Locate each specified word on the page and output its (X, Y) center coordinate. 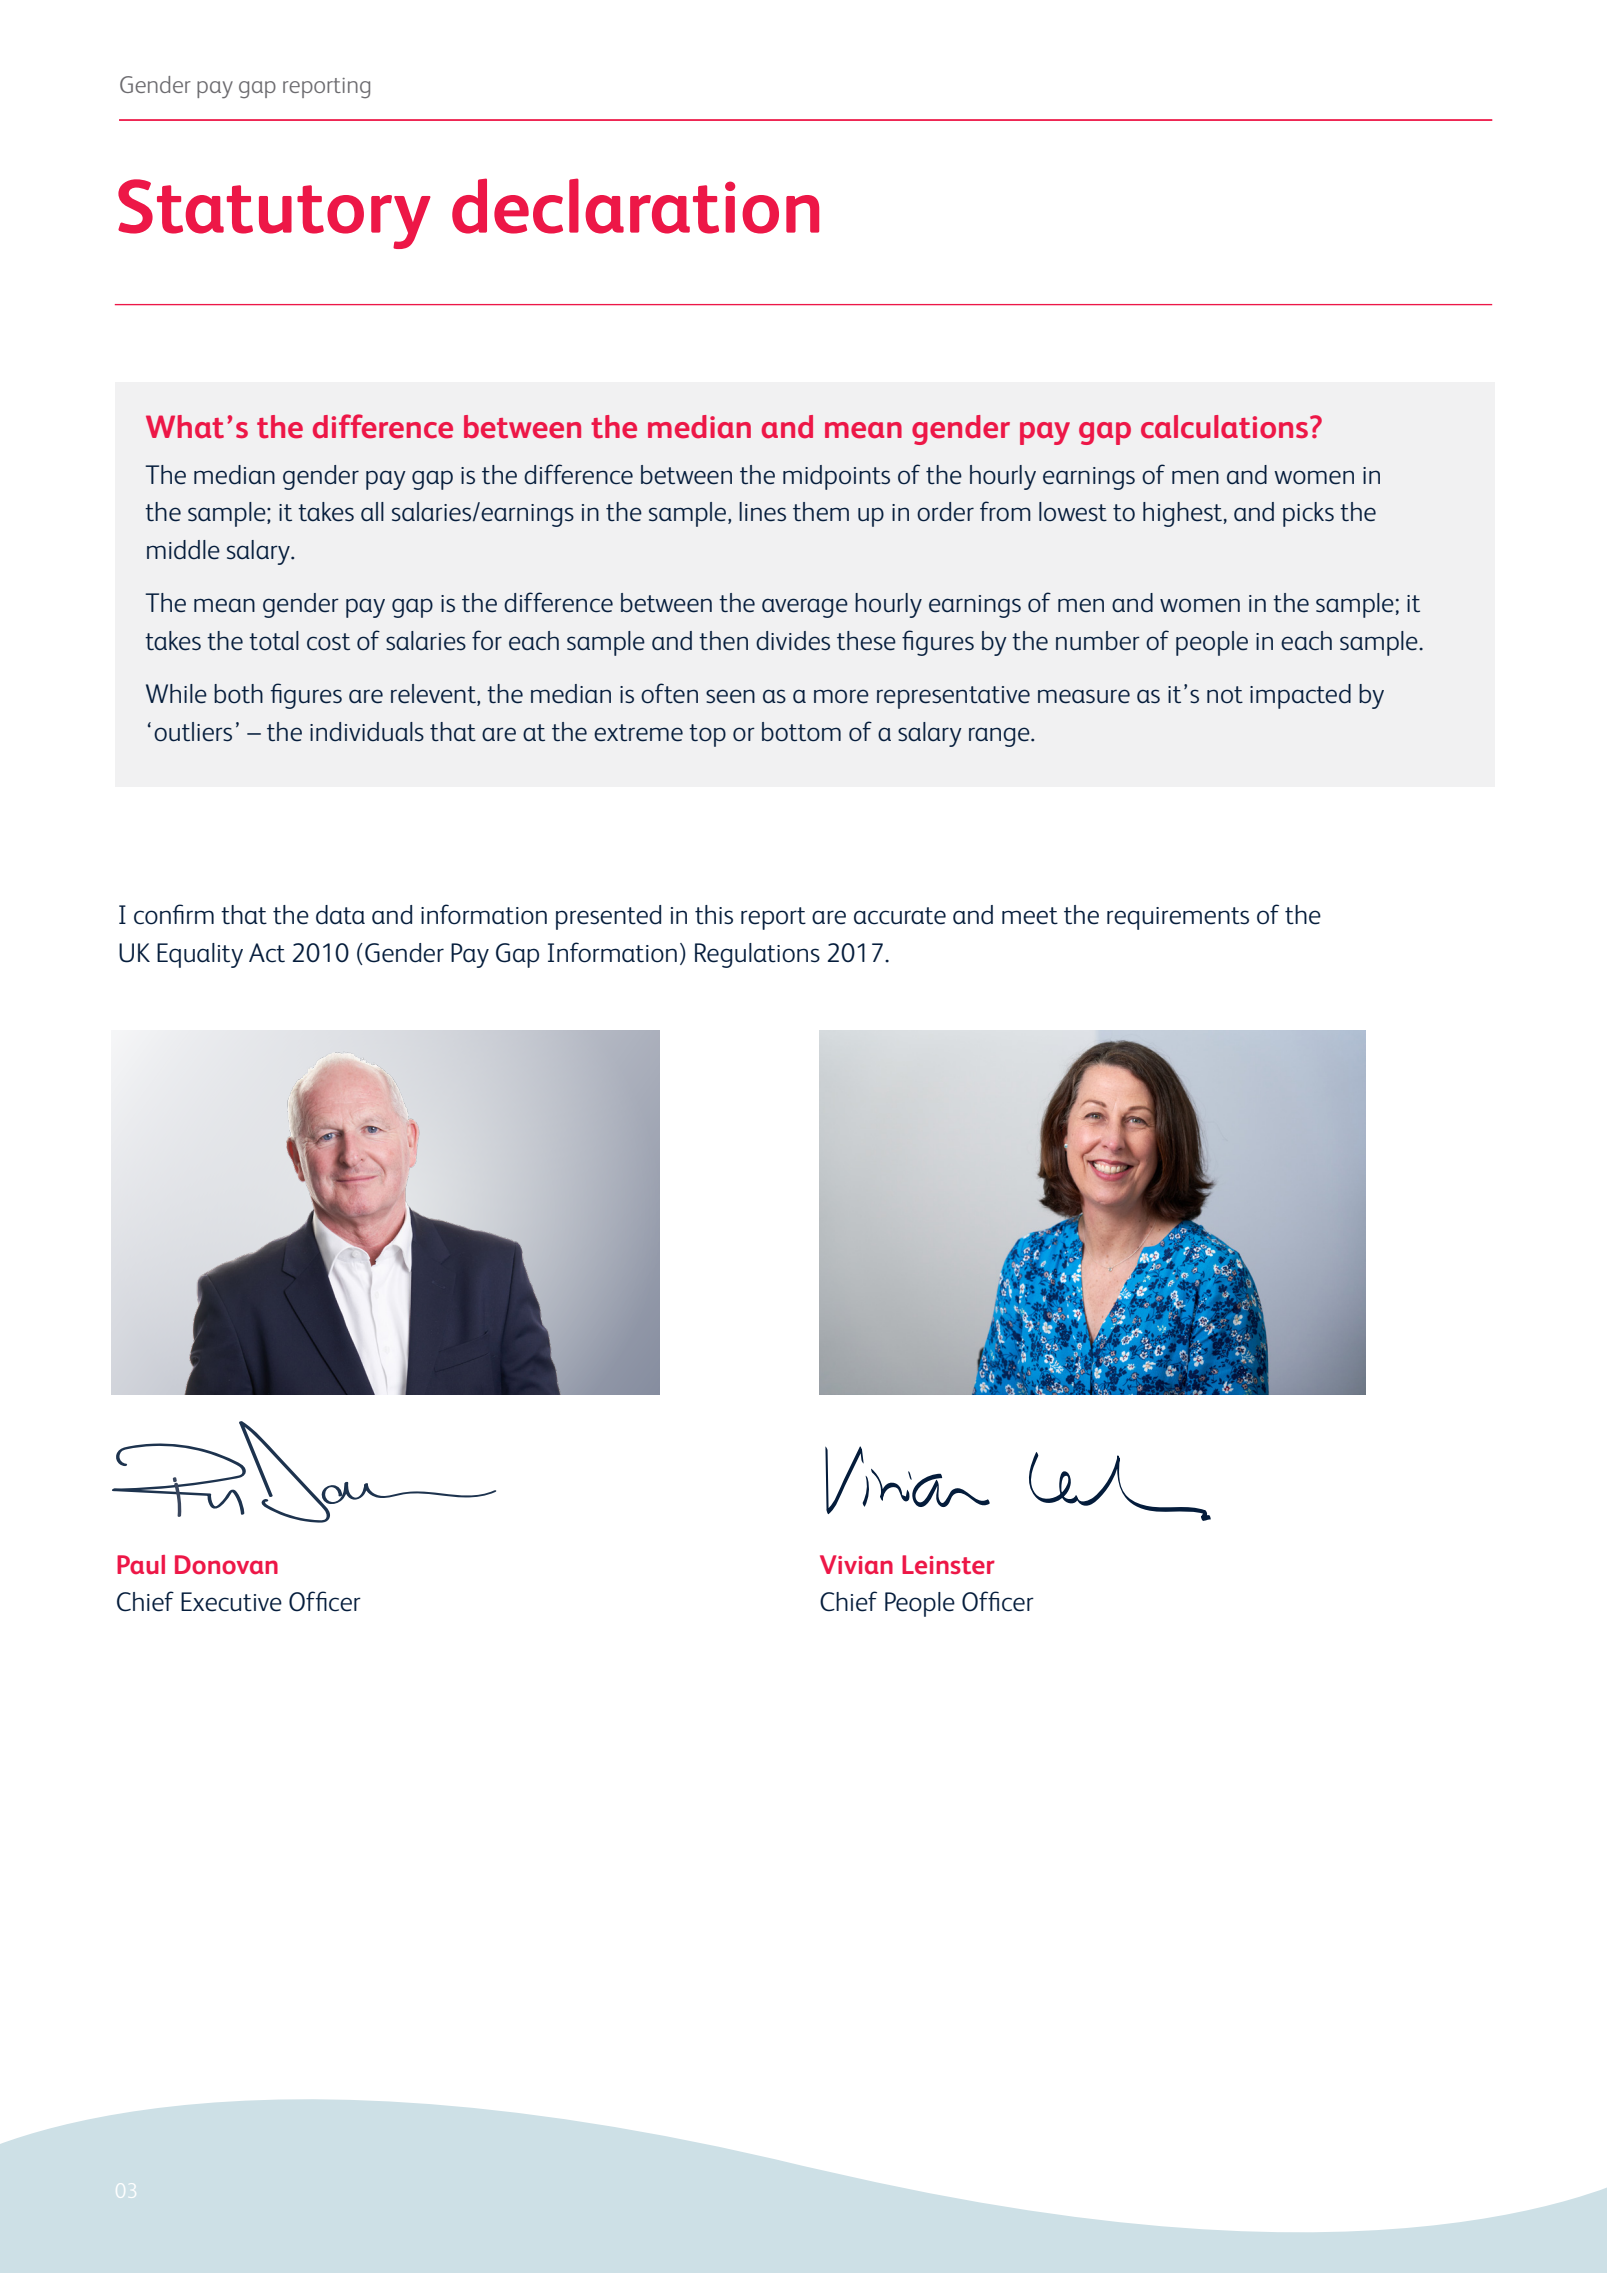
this (714, 915)
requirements (1178, 918)
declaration (635, 206)
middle (183, 550)
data (340, 915)
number (1098, 641)
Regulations (757, 955)
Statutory (274, 214)
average (805, 608)
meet (1030, 916)
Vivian (856, 1564)
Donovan (226, 1564)
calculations (1224, 427)
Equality (200, 955)
